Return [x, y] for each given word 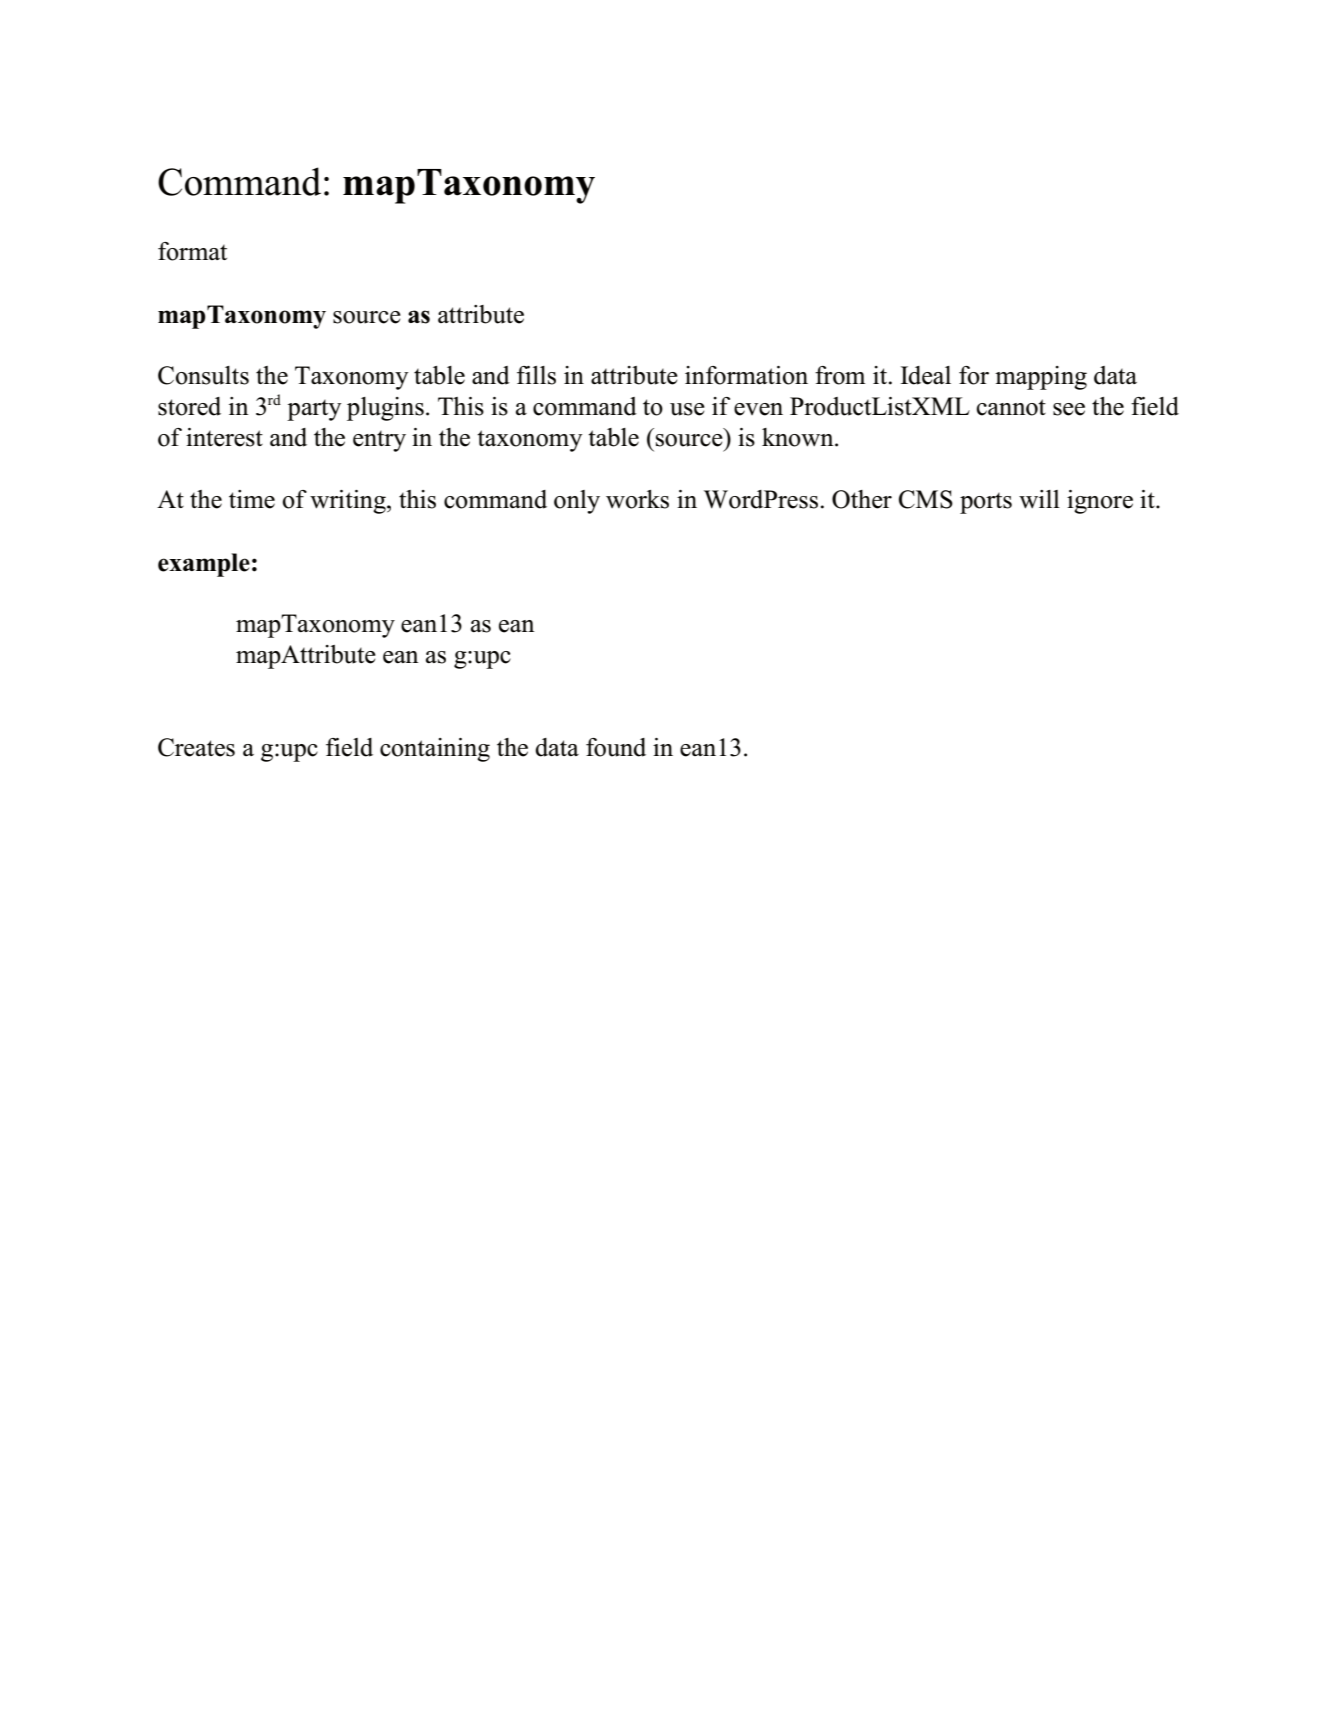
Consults [203, 375]
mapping [1041, 378]
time [252, 499]
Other [862, 499]
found [616, 747]
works [637, 499]
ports [986, 503]
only [577, 502]
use [687, 409]
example [204, 565]
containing [435, 750]
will [1039, 499]
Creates [196, 747]
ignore [1100, 502]
